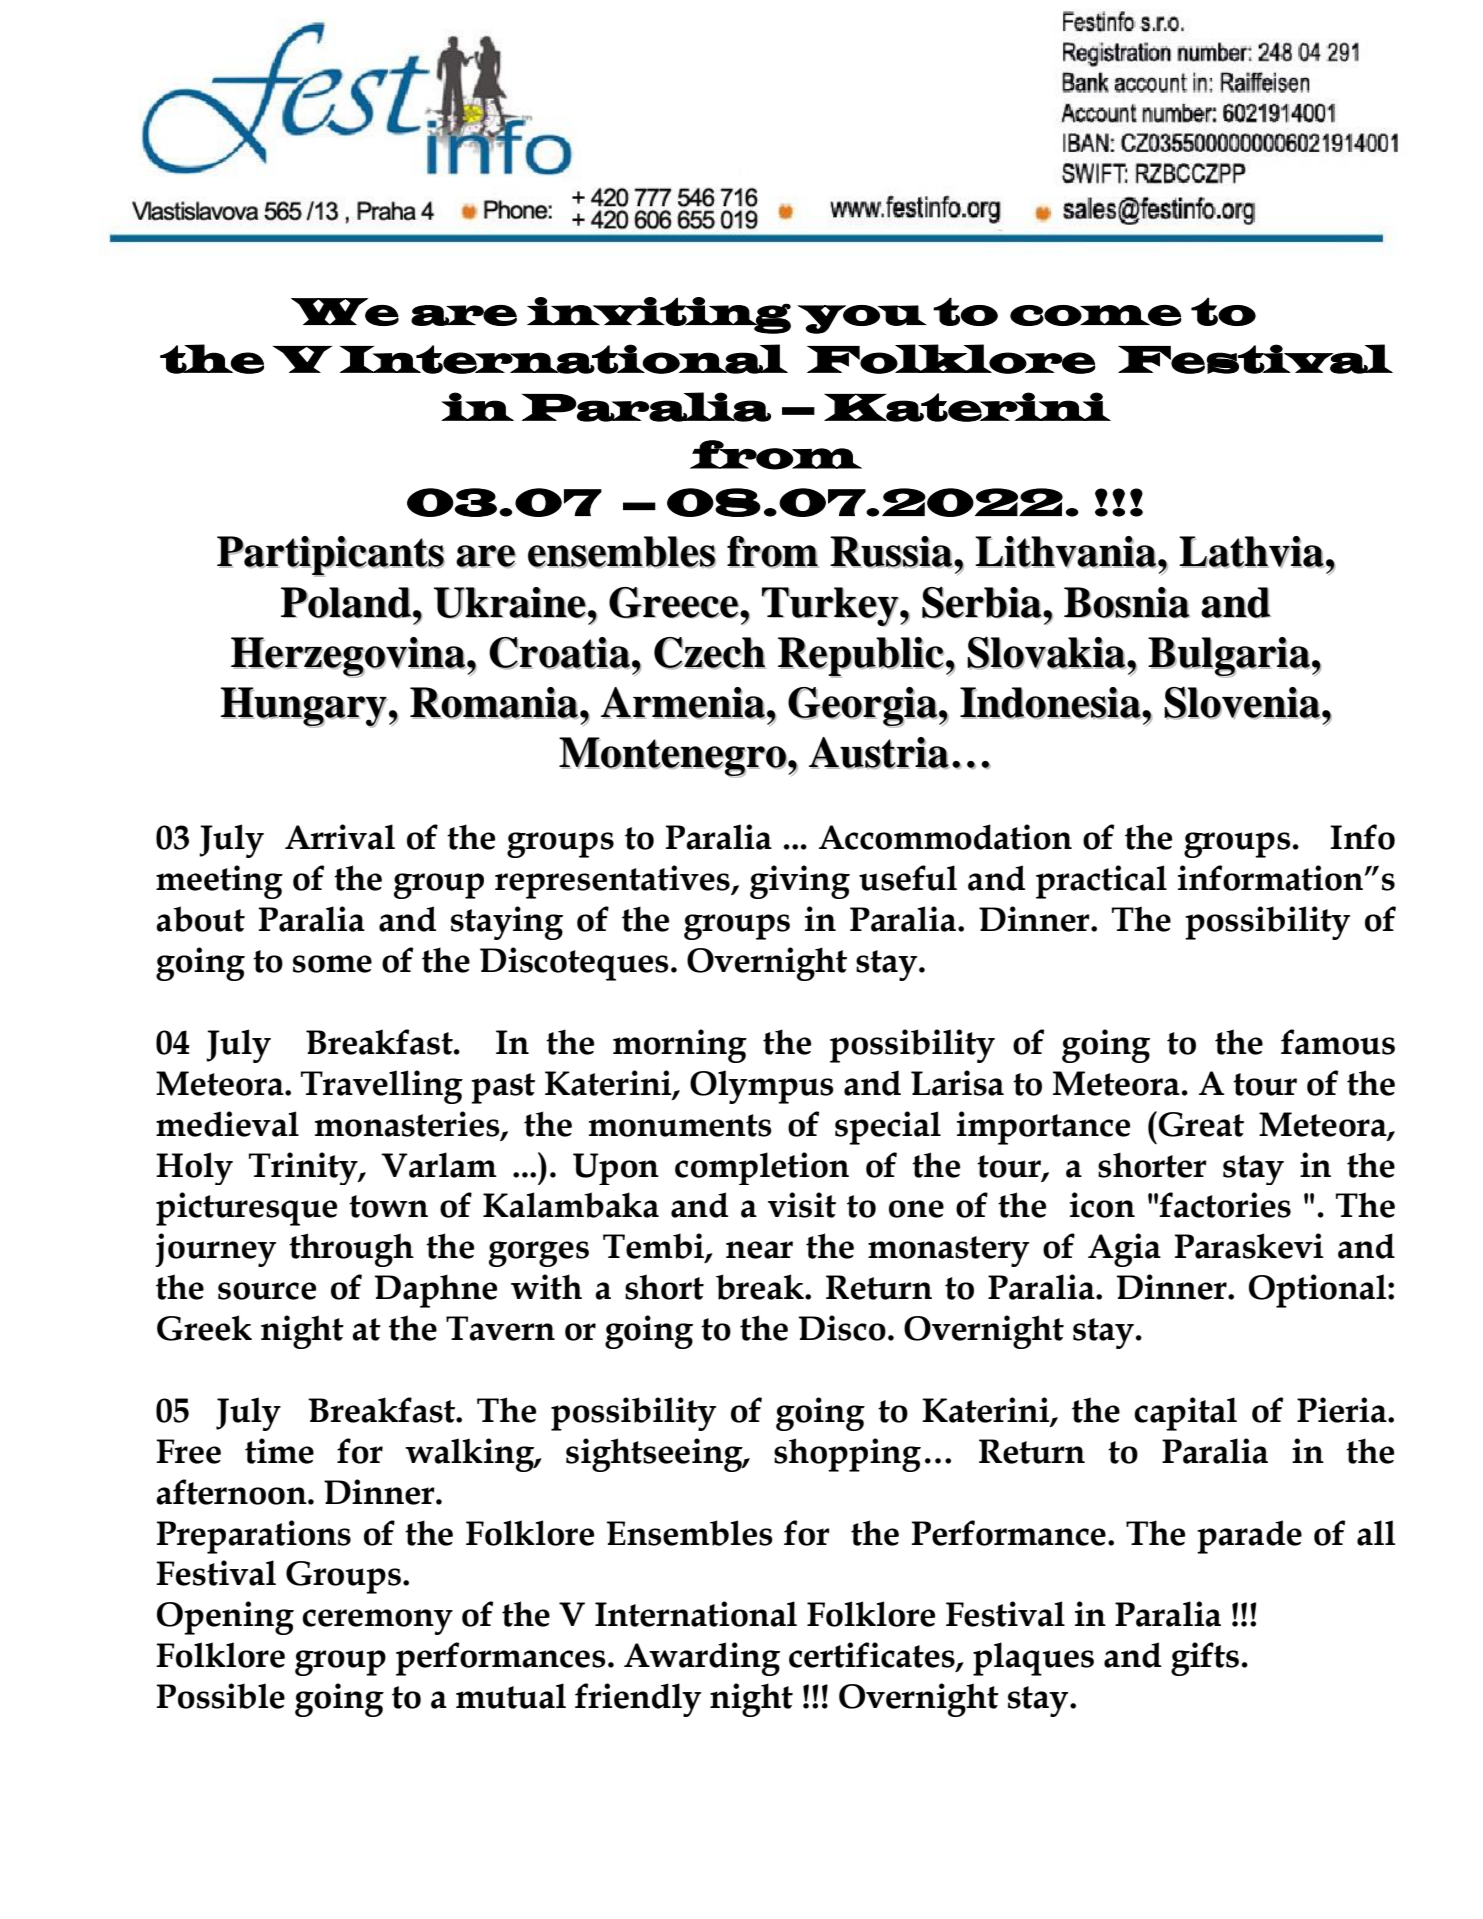  What do you see at coordinates (332, 964) in the page?
I see `some` at bounding box center [332, 964].
